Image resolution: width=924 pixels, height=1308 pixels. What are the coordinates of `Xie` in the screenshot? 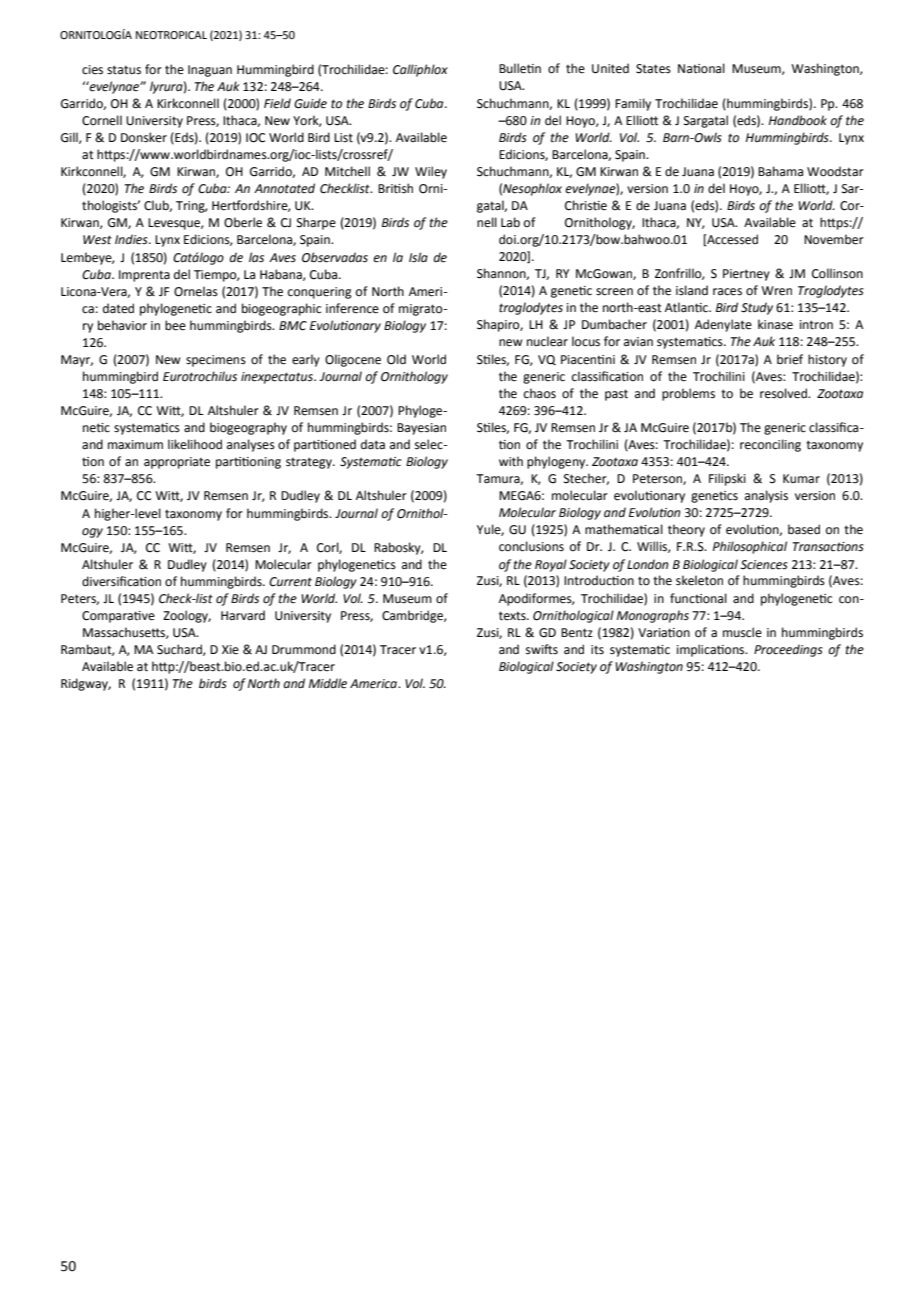 It's located at (230, 650).
